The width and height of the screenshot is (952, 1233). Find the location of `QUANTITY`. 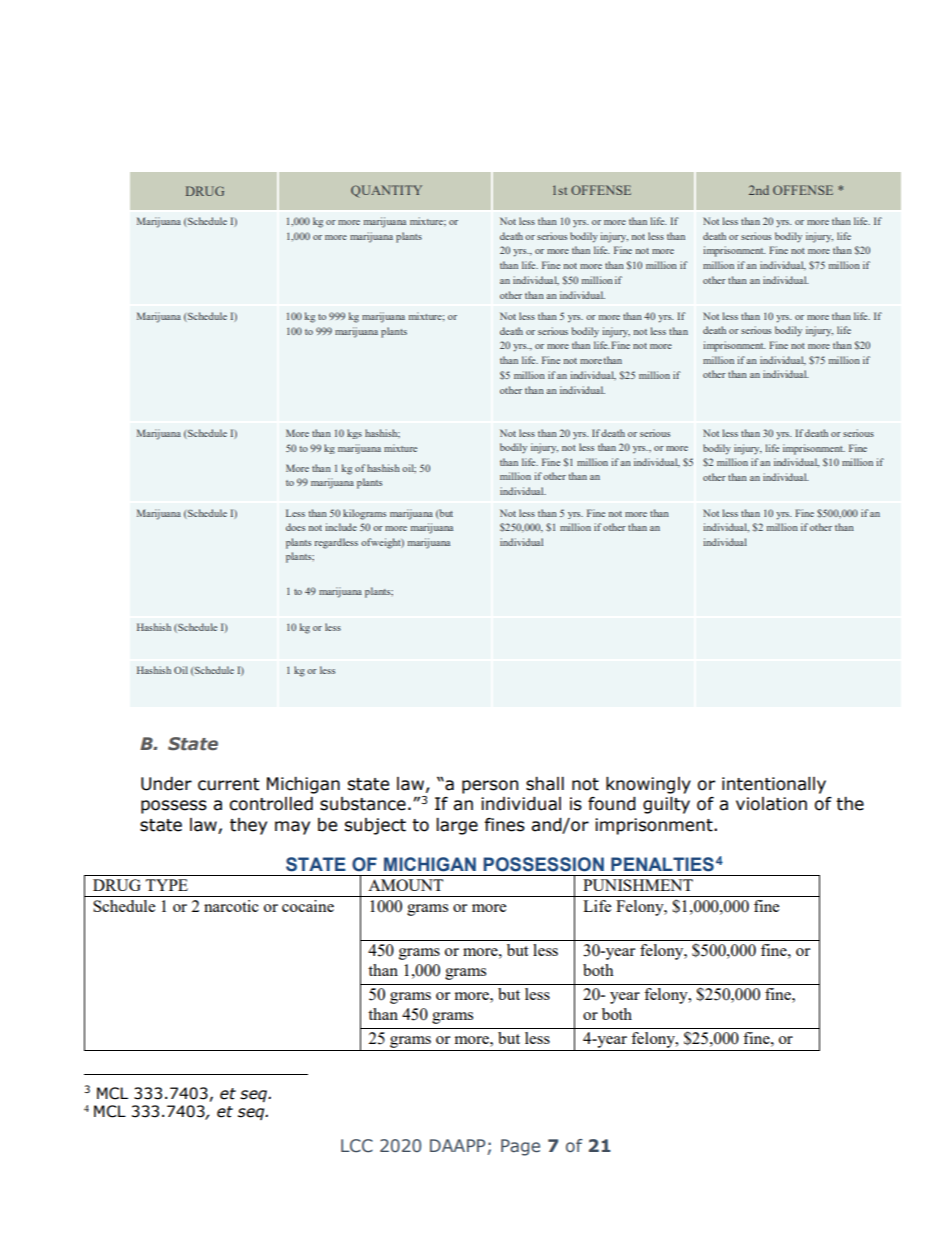

QUANTITY is located at coordinates (386, 191).
